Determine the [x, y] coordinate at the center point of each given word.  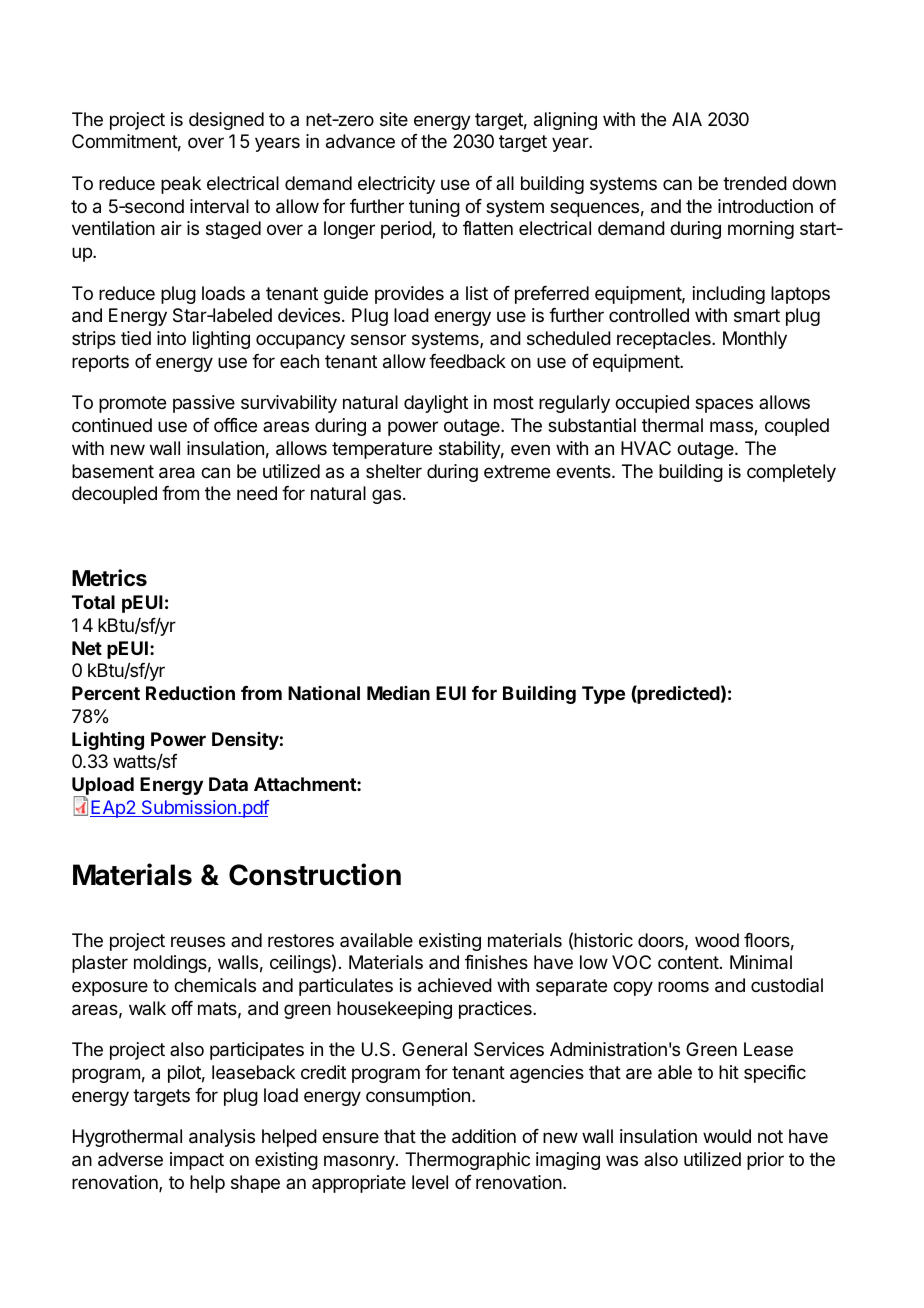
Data [228, 784]
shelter [394, 471]
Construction [315, 874]
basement [113, 471]
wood [717, 940]
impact [197, 1161]
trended [755, 183]
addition [484, 1136]
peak [181, 185]
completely [791, 473]
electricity [396, 185]
